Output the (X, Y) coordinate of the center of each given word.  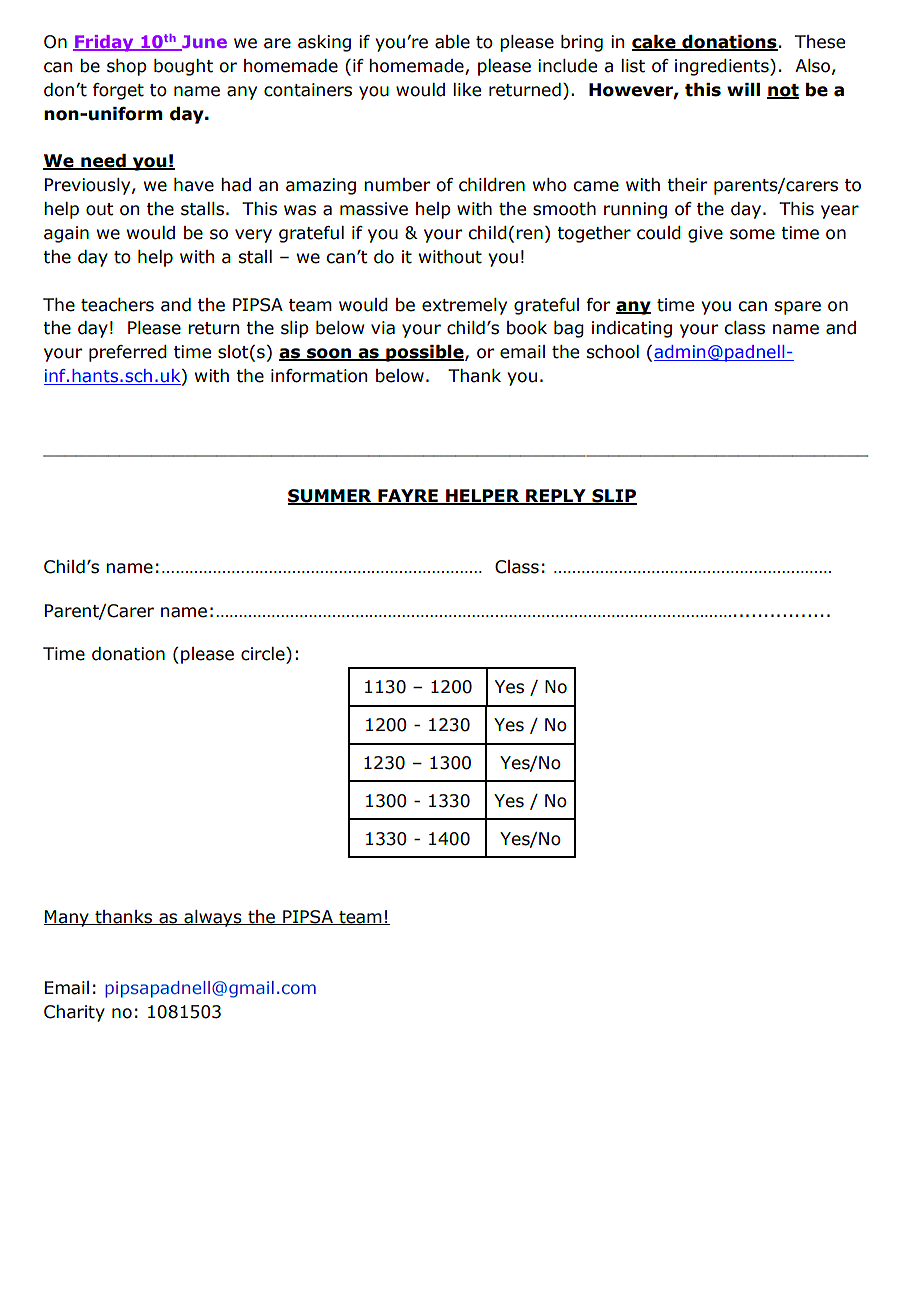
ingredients (723, 67)
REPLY (556, 496)
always (213, 918)
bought (183, 67)
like (467, 90)
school (612, 352)
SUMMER (331, 496)
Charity (74, 1013)
